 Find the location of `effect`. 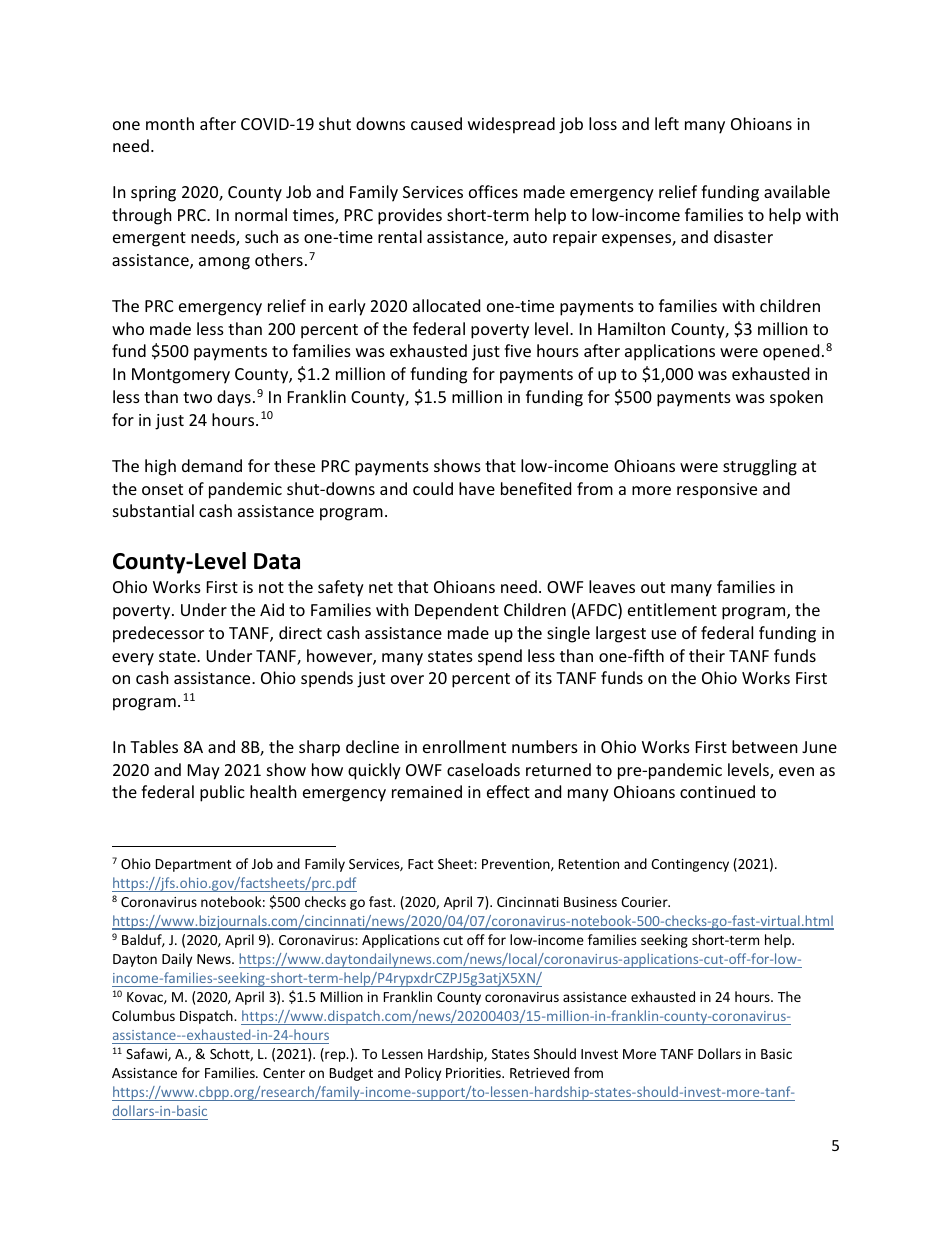

effect is located at coordinates (508, 791).
